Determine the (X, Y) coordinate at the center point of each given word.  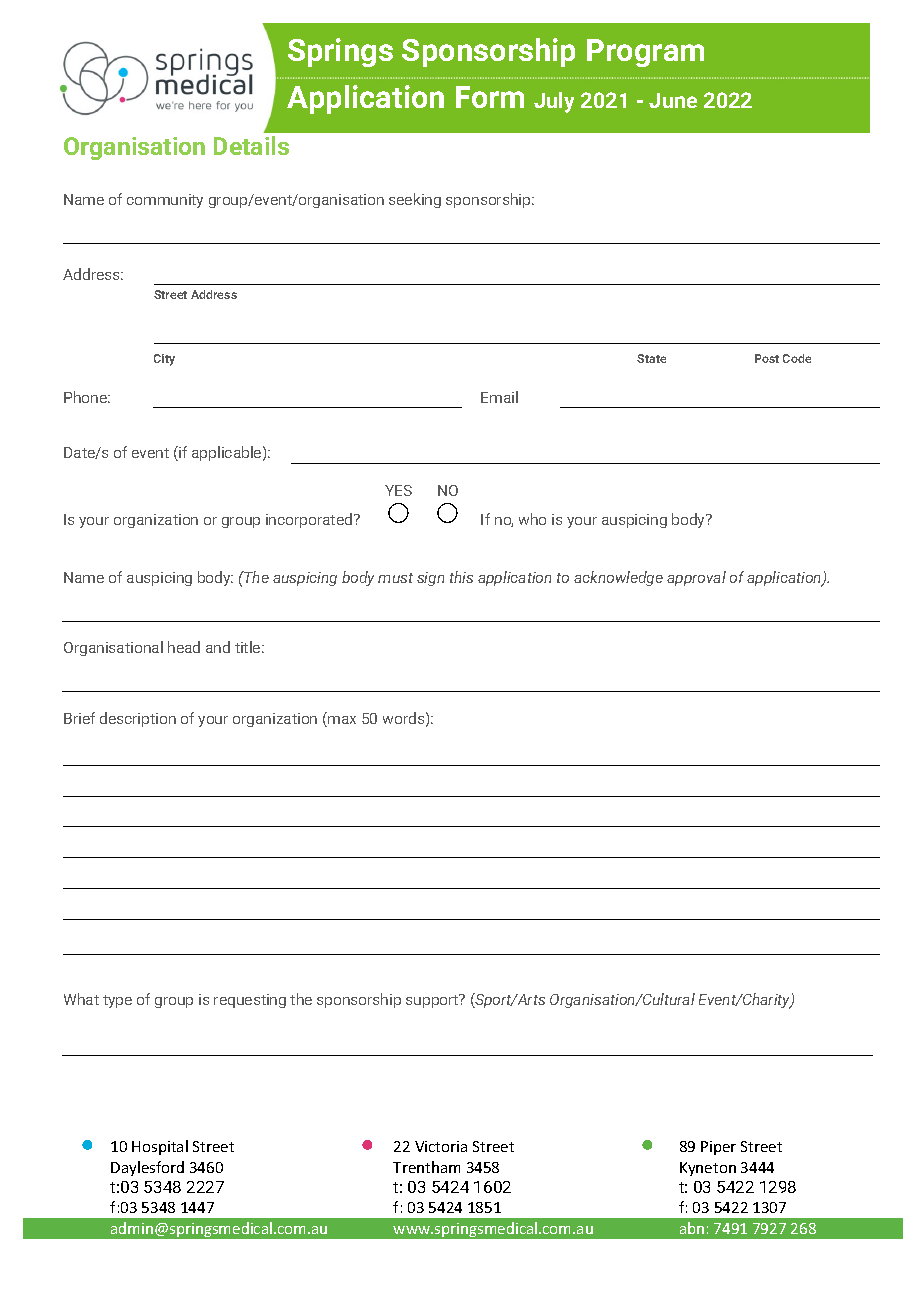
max (341, 721)
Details (251, 145)
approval (696, 578)
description (138, 719)
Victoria (441, 1146)
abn (692, 1228)
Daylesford (147, 1168)
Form (490, 97)
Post (767, 358)
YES (398, 490)
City (164, 360)
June (673, 100)
